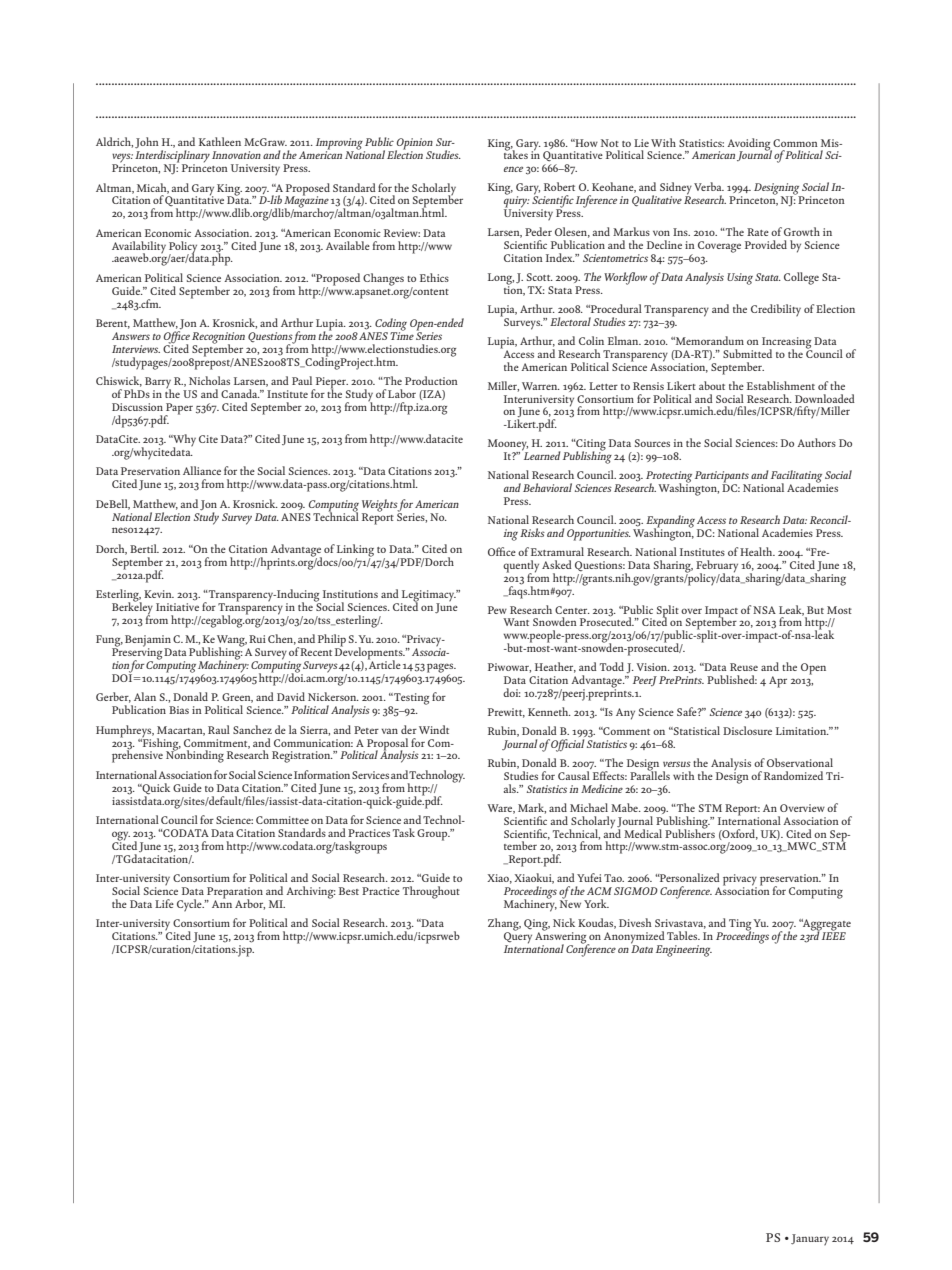 This screenshot has width=952, height=1270. Describe the element at coordinates (547, 487) in the screenshot. I see `Behavioral` at that location.
